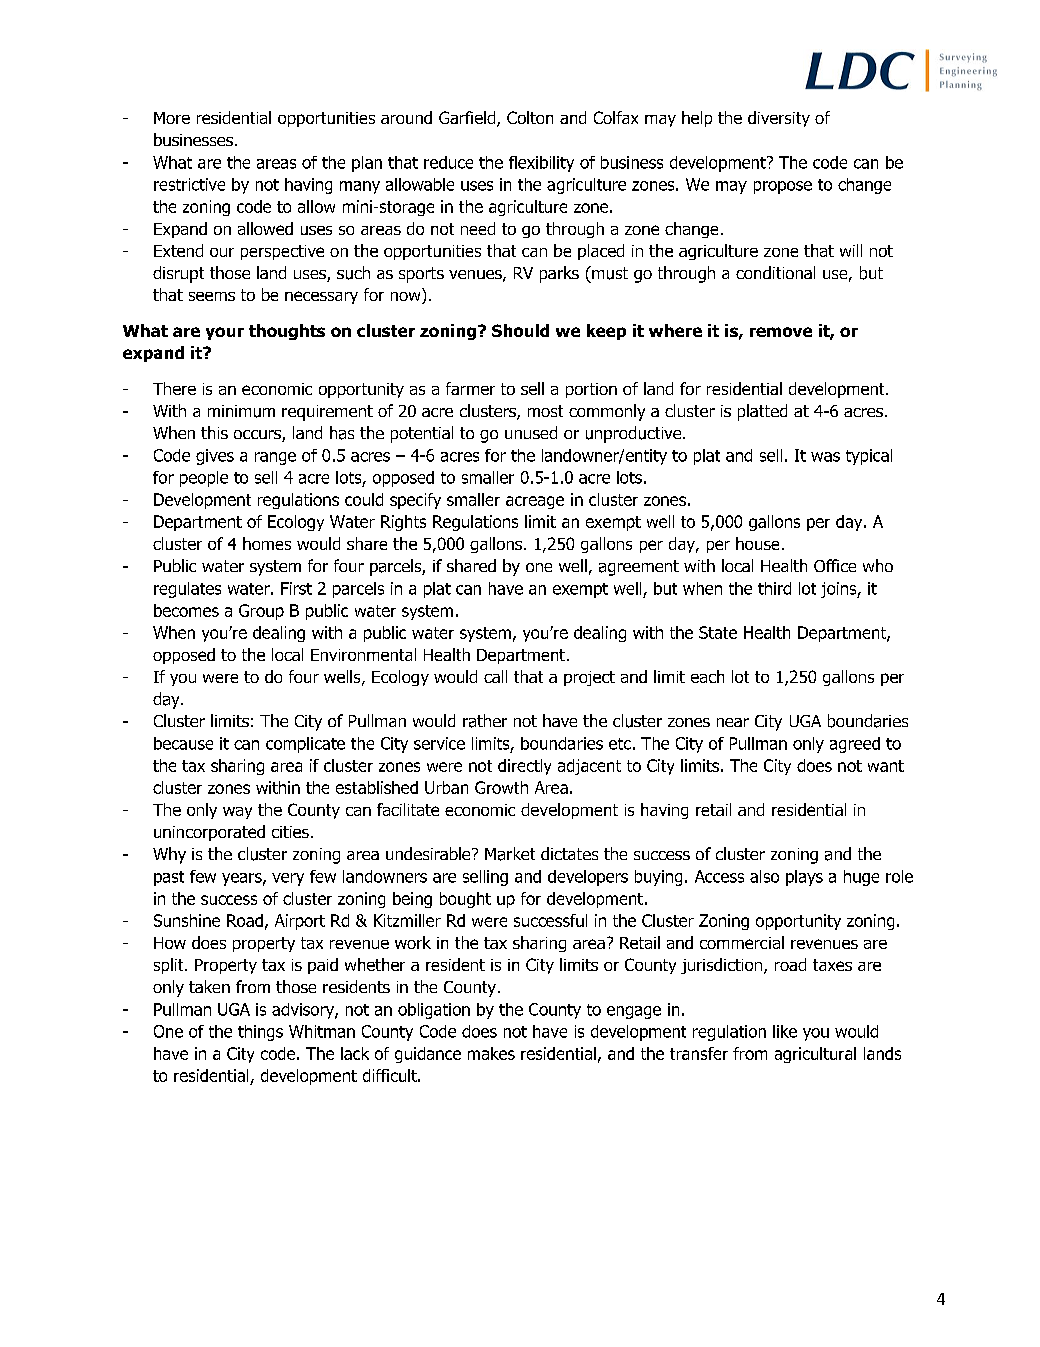 The width and height of the image is (1040, 1347). What do you see at coordinates (485, 721) in the image?
I see `rather` at bounding box center [485, 721].
